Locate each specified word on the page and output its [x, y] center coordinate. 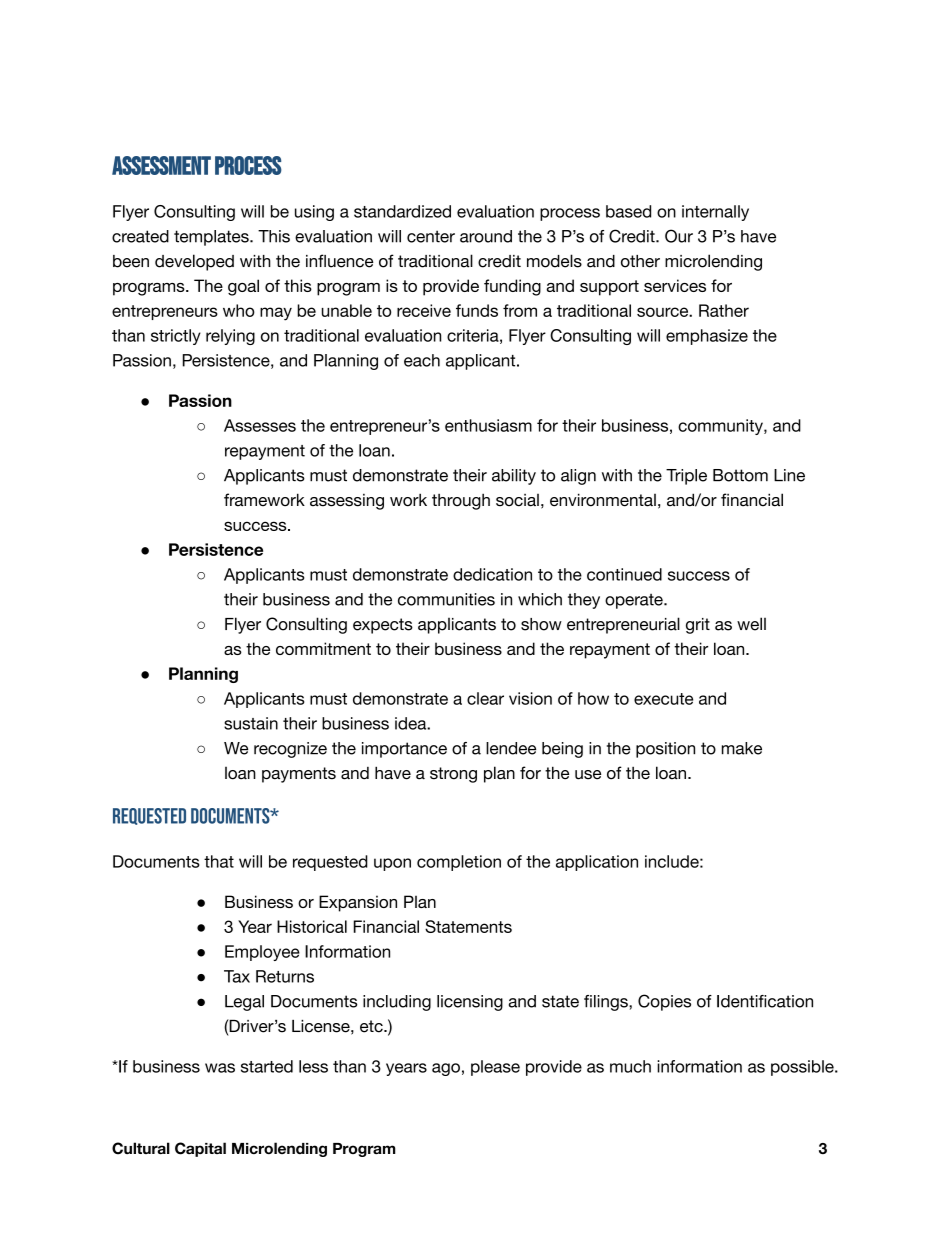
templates [212, 238]
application [597, 863]
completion [459, 863]
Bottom [740, 475]
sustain [251, 723]
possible [803, 1068]
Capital [200, 1149]
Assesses [260, 425]
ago [446, 1069]
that [219, 861]
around [486, 236]
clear [485, 698]
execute [663, 699]
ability [514, 477]
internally [715, 213]
